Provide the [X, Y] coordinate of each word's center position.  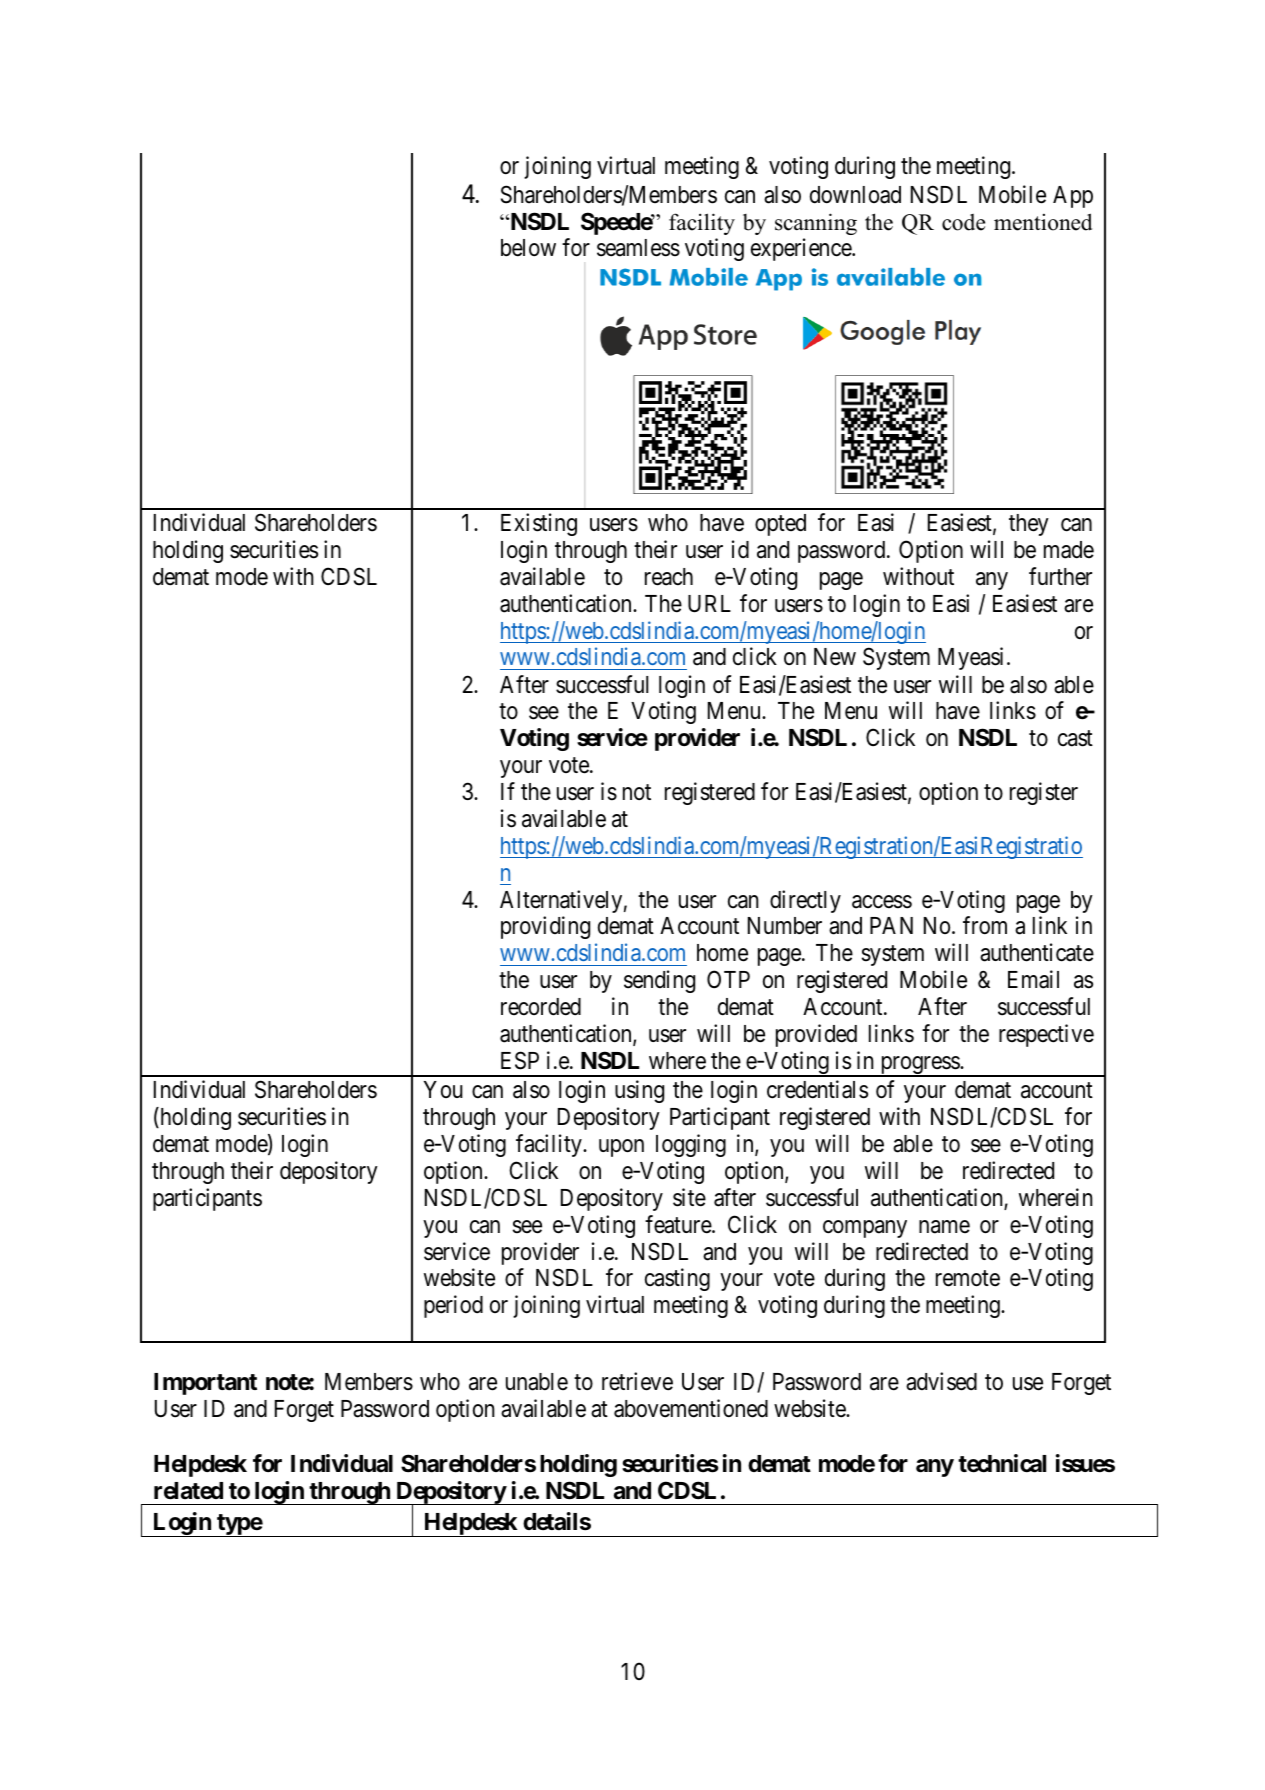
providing [545, 927]
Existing [539, 524]
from [985, 925]
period [453, 1306]
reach [669, 577]
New [835, 657]
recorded [541, 1007]
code [963, 222]
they [1029, 525]
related [188, 1491]
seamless [638, 248]
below [528, 248]
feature [679, 1224]
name [944, 1227]
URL [709, 604]
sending [659, 981]
